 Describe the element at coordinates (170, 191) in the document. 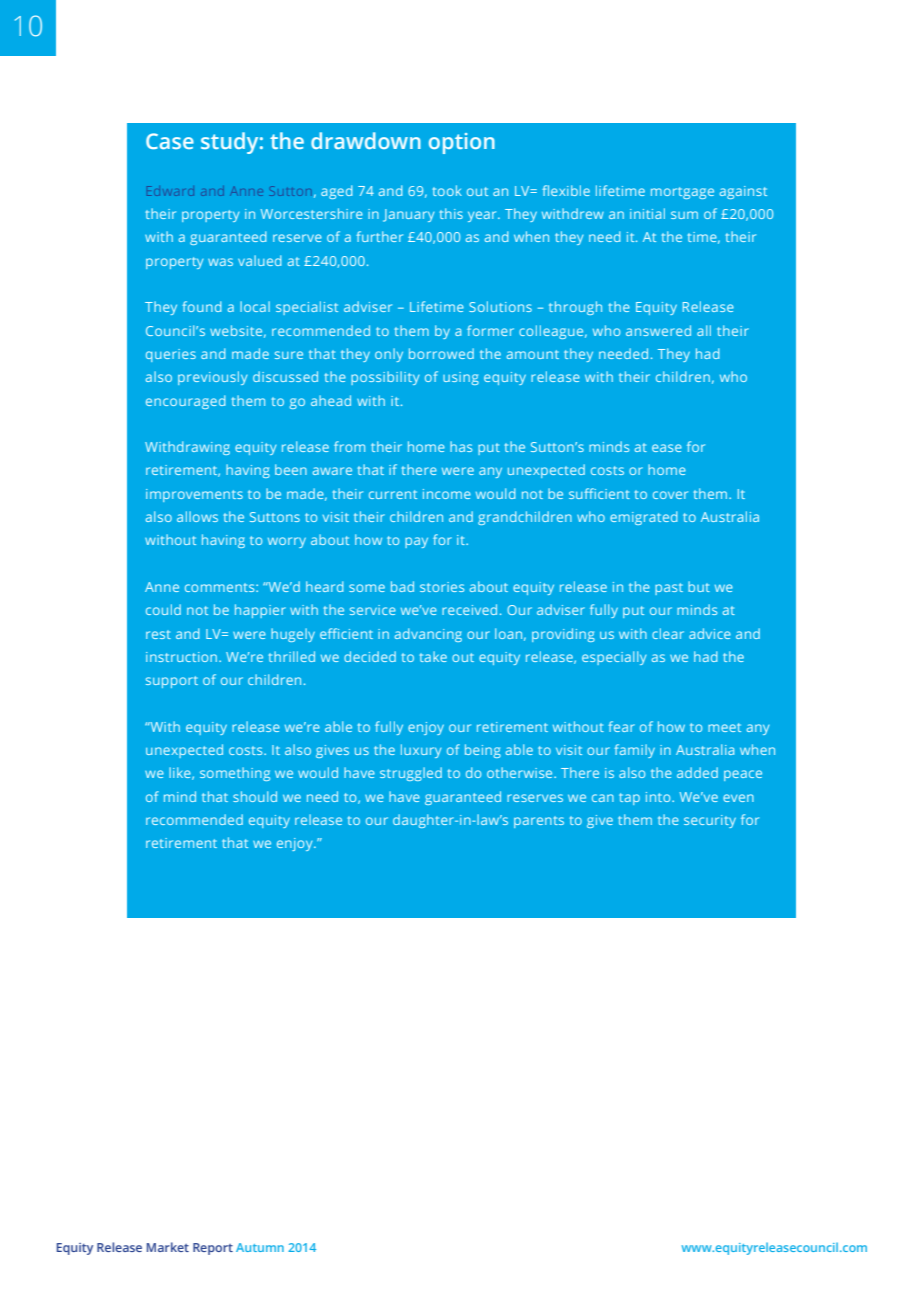

I see `Edward` at that location.
